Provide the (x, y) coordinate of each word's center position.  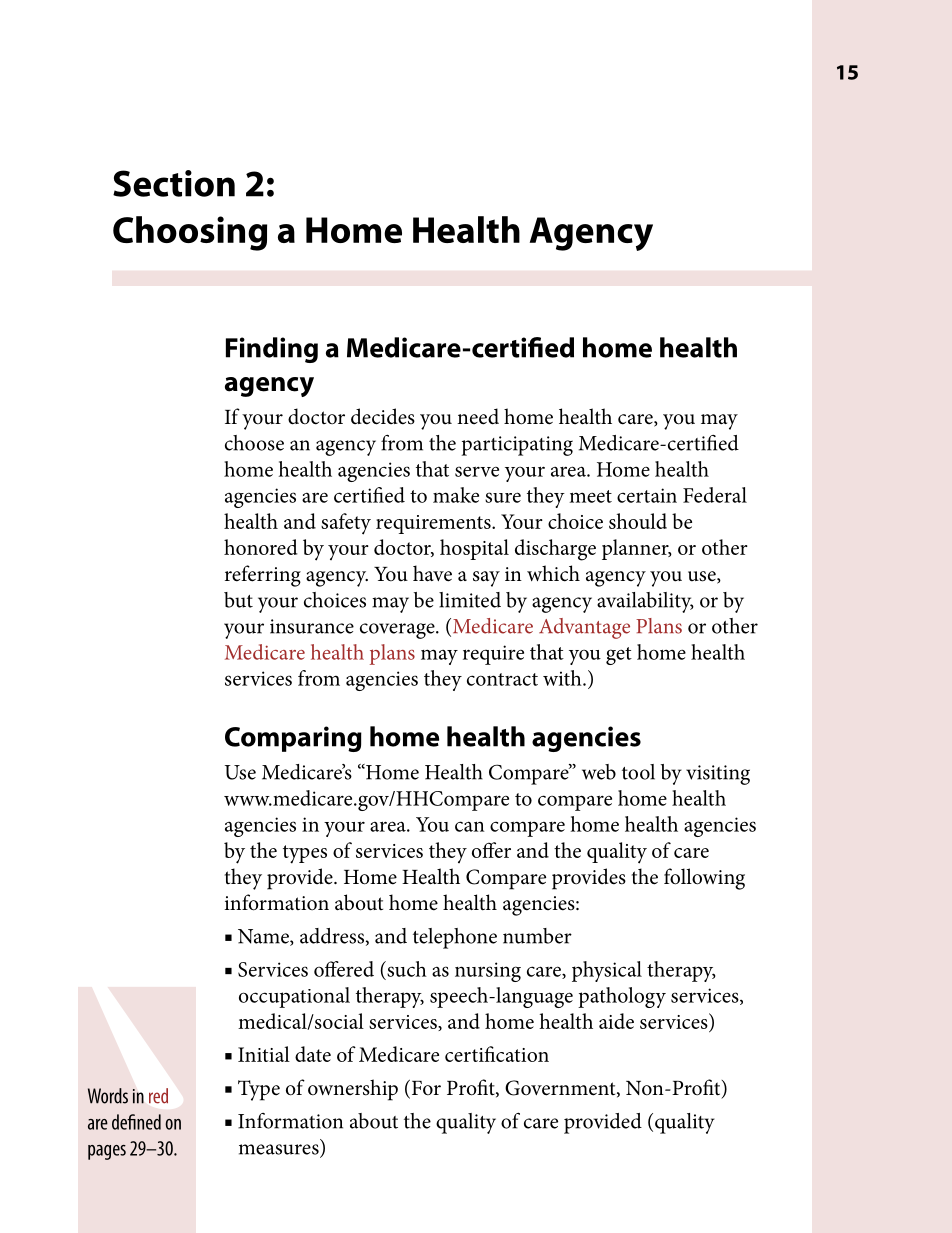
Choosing (190, 233)
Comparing (293, 739)
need (478, 416)
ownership (353, 1090)
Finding (272, 350)
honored (261, 547)
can (470, 826)
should (638, 521)
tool (638, 772)
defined (136, 1122)
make (456, 495)
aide (616, 1021)
